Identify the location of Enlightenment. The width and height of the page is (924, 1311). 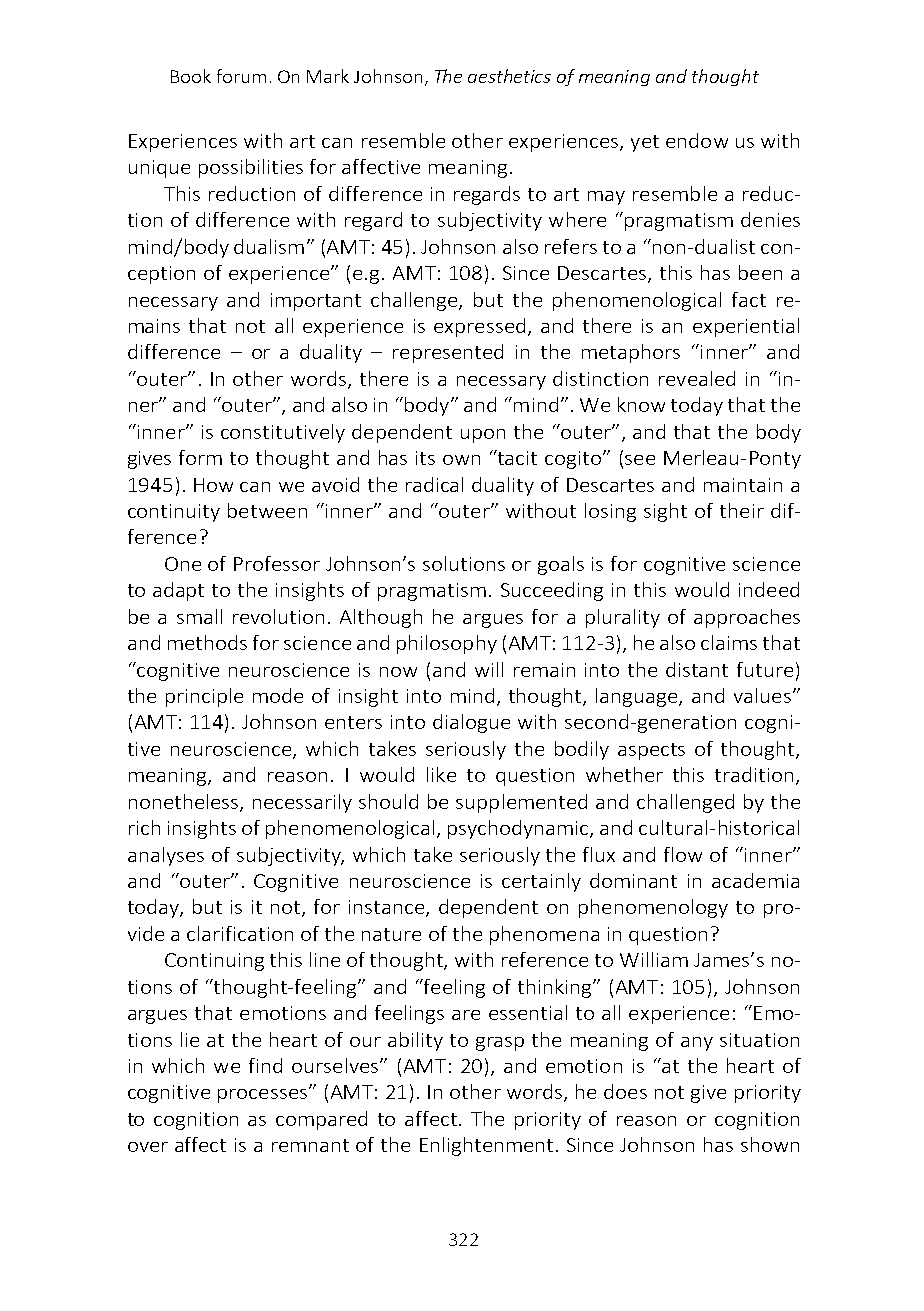
(486, 1146).
